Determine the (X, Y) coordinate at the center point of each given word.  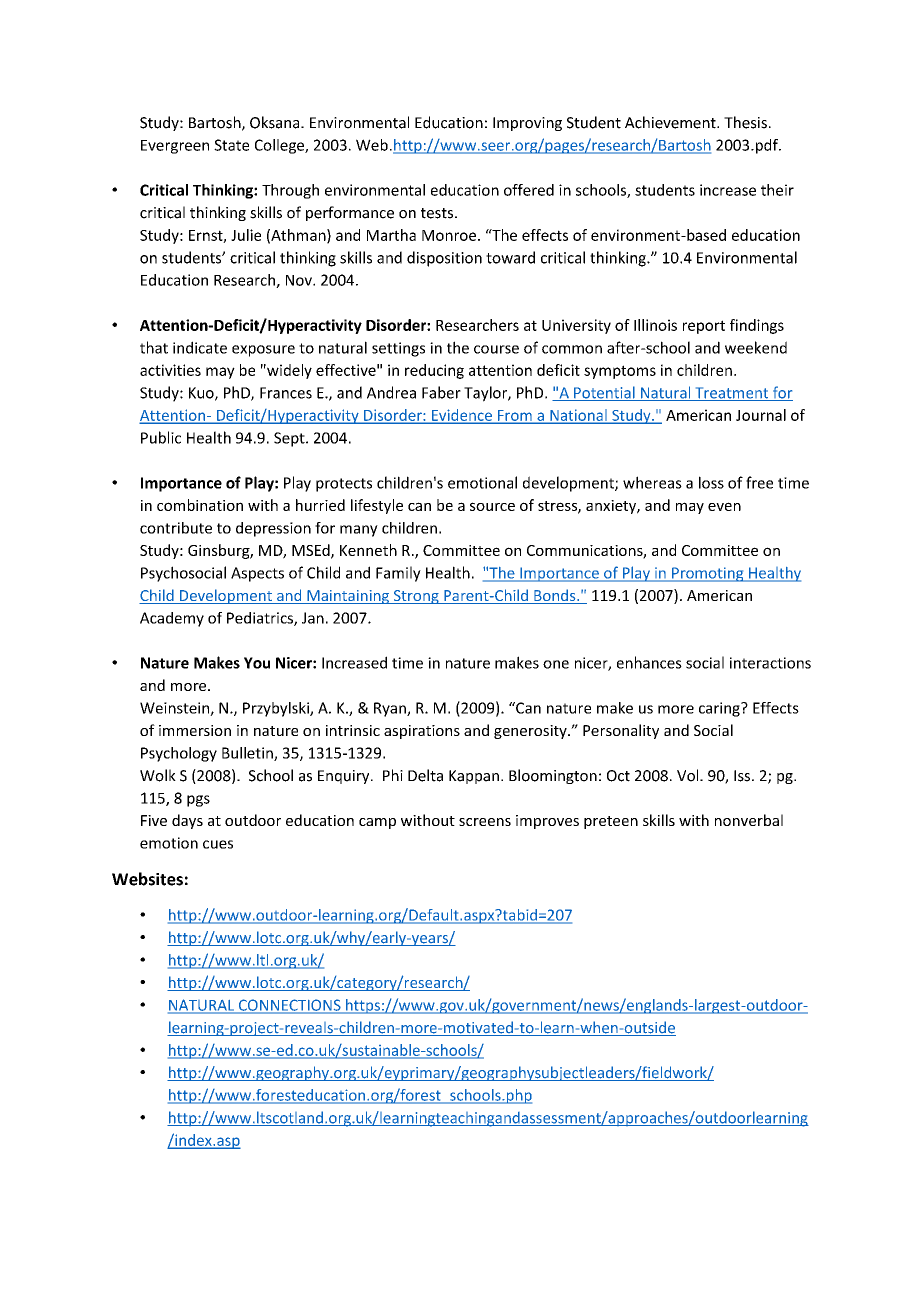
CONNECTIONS (290, 1006)
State (231, 145)
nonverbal (749, 820)
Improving (527, 124)
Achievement (671, 122)
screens (485, 822)
